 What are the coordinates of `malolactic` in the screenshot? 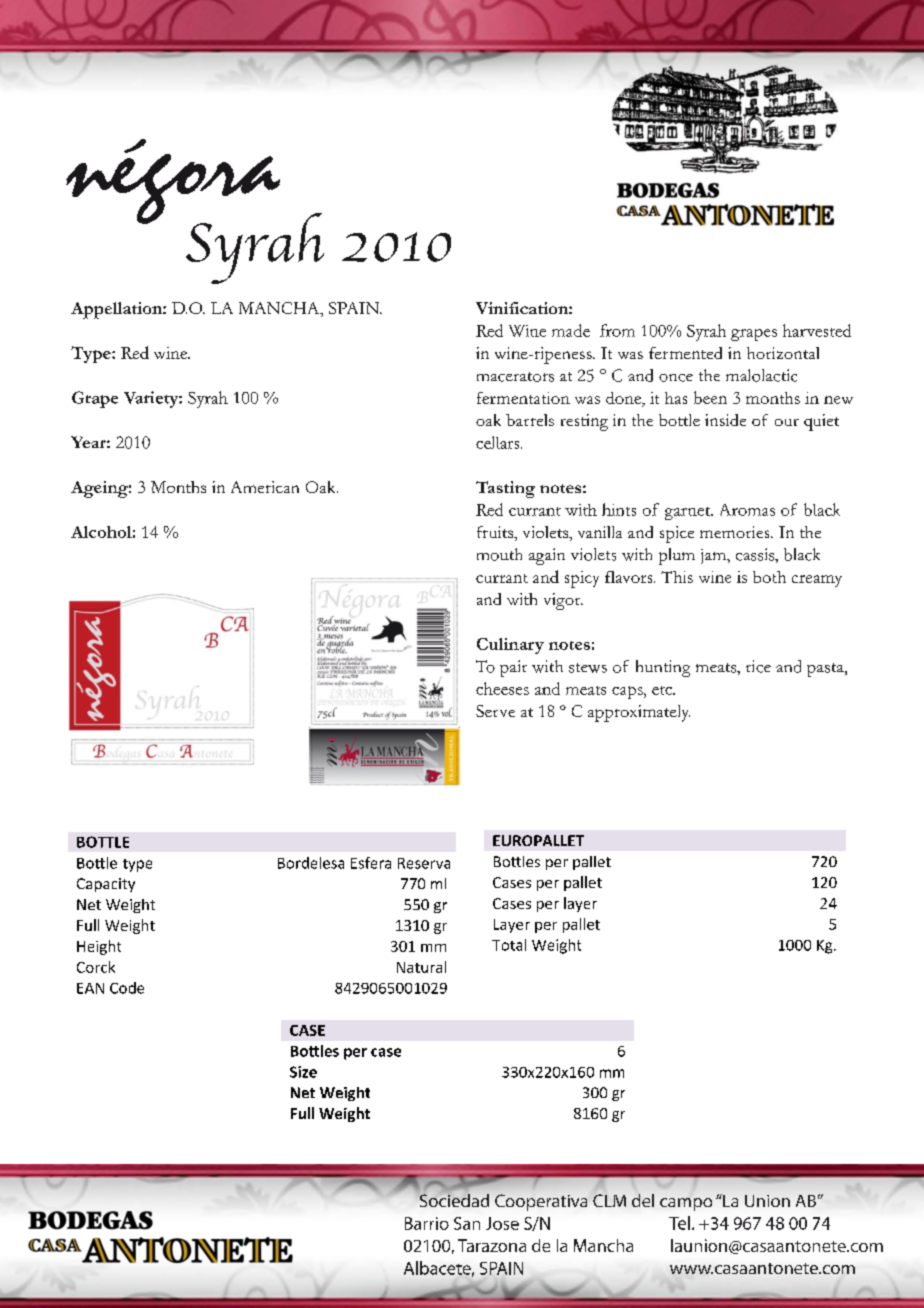 It's located at (761, 375).
